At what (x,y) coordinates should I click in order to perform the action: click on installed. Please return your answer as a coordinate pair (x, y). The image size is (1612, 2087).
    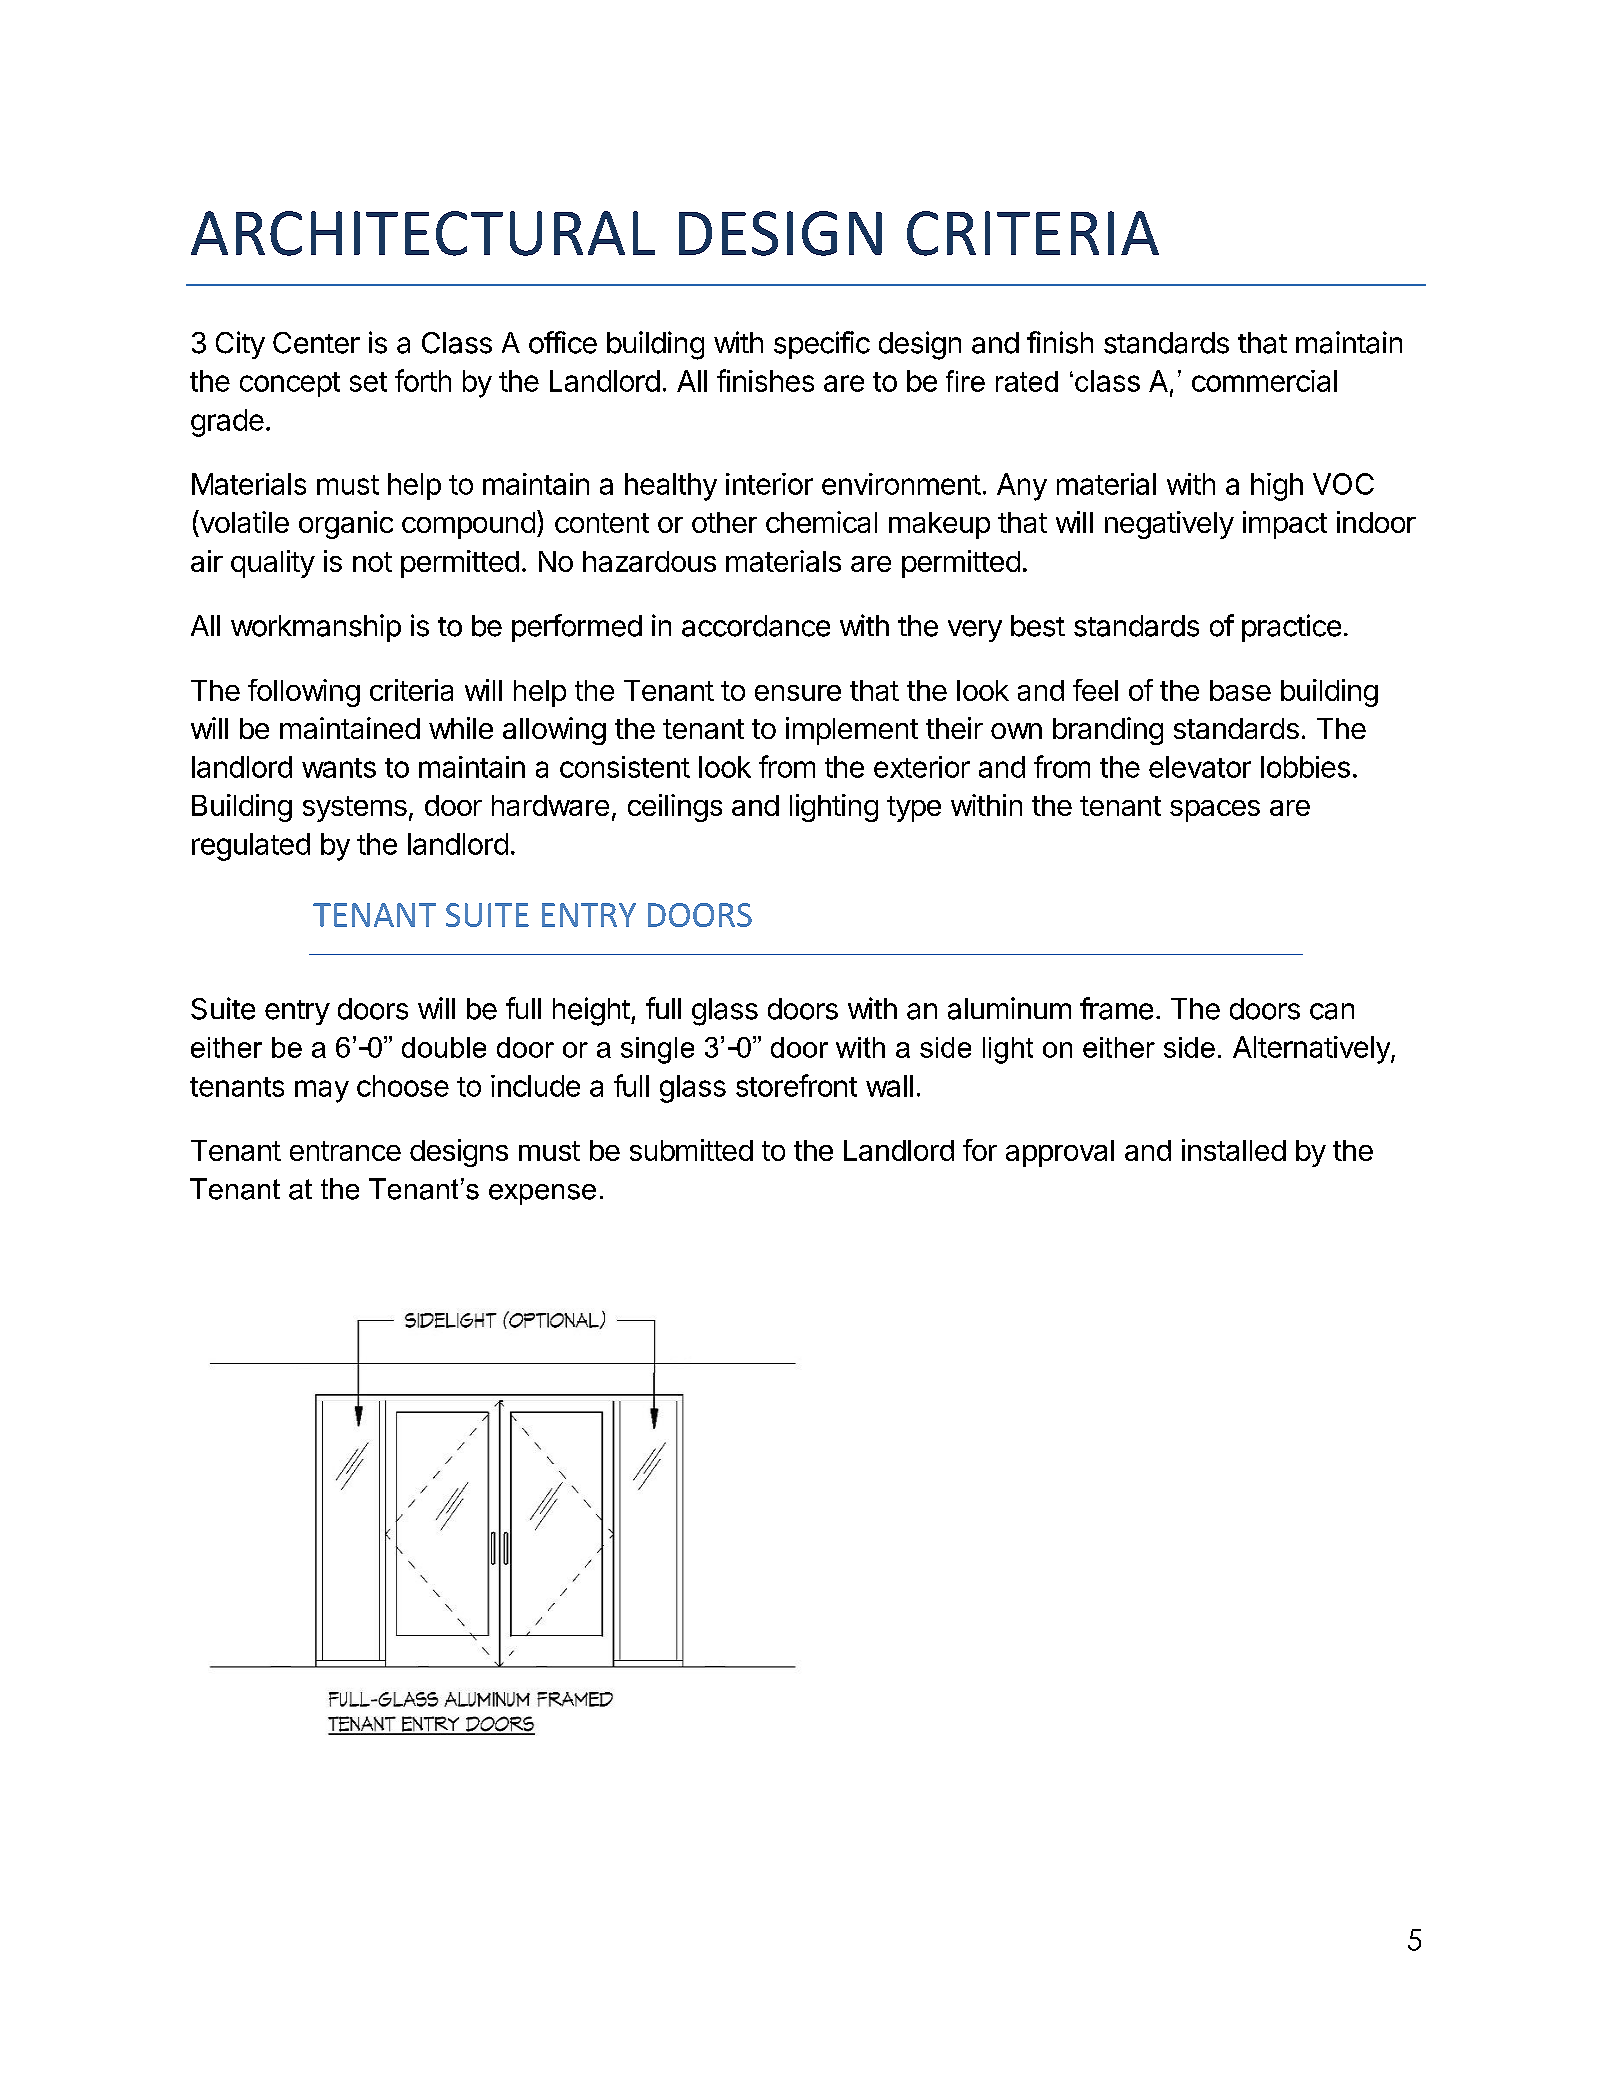
    Looking at the image, I should click on (1234, 1150).
